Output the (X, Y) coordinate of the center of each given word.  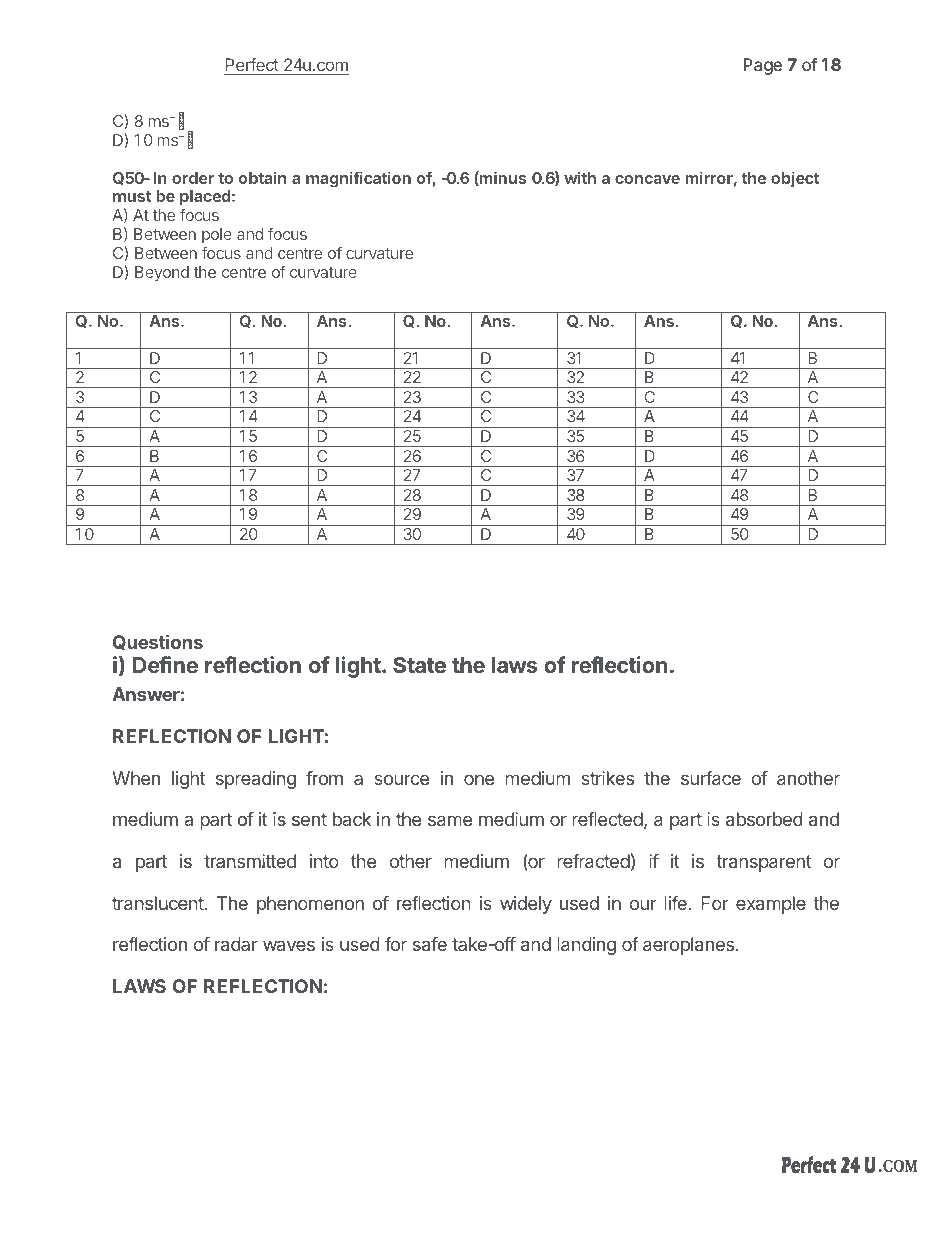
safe (430, 944)
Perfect (252, 64)
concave (647, 179)
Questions (158, 642)
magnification (358, 179)
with (580, 177)
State (419, 665)
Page (762, 66)
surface (711, 778)
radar (236, 944)
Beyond (162, 274)
